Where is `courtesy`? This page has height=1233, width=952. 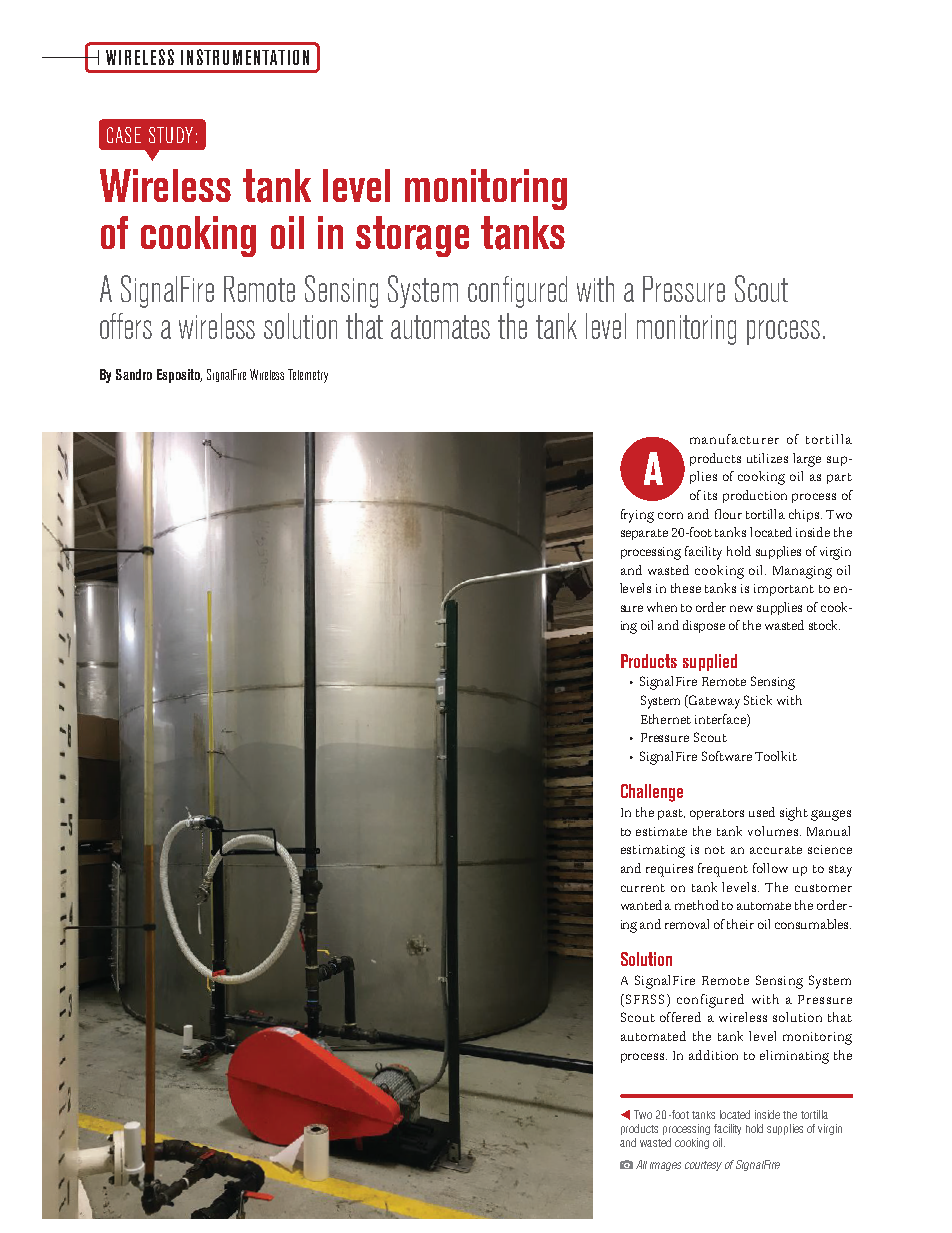
courtesy is located at coordinates (703, 1166).
